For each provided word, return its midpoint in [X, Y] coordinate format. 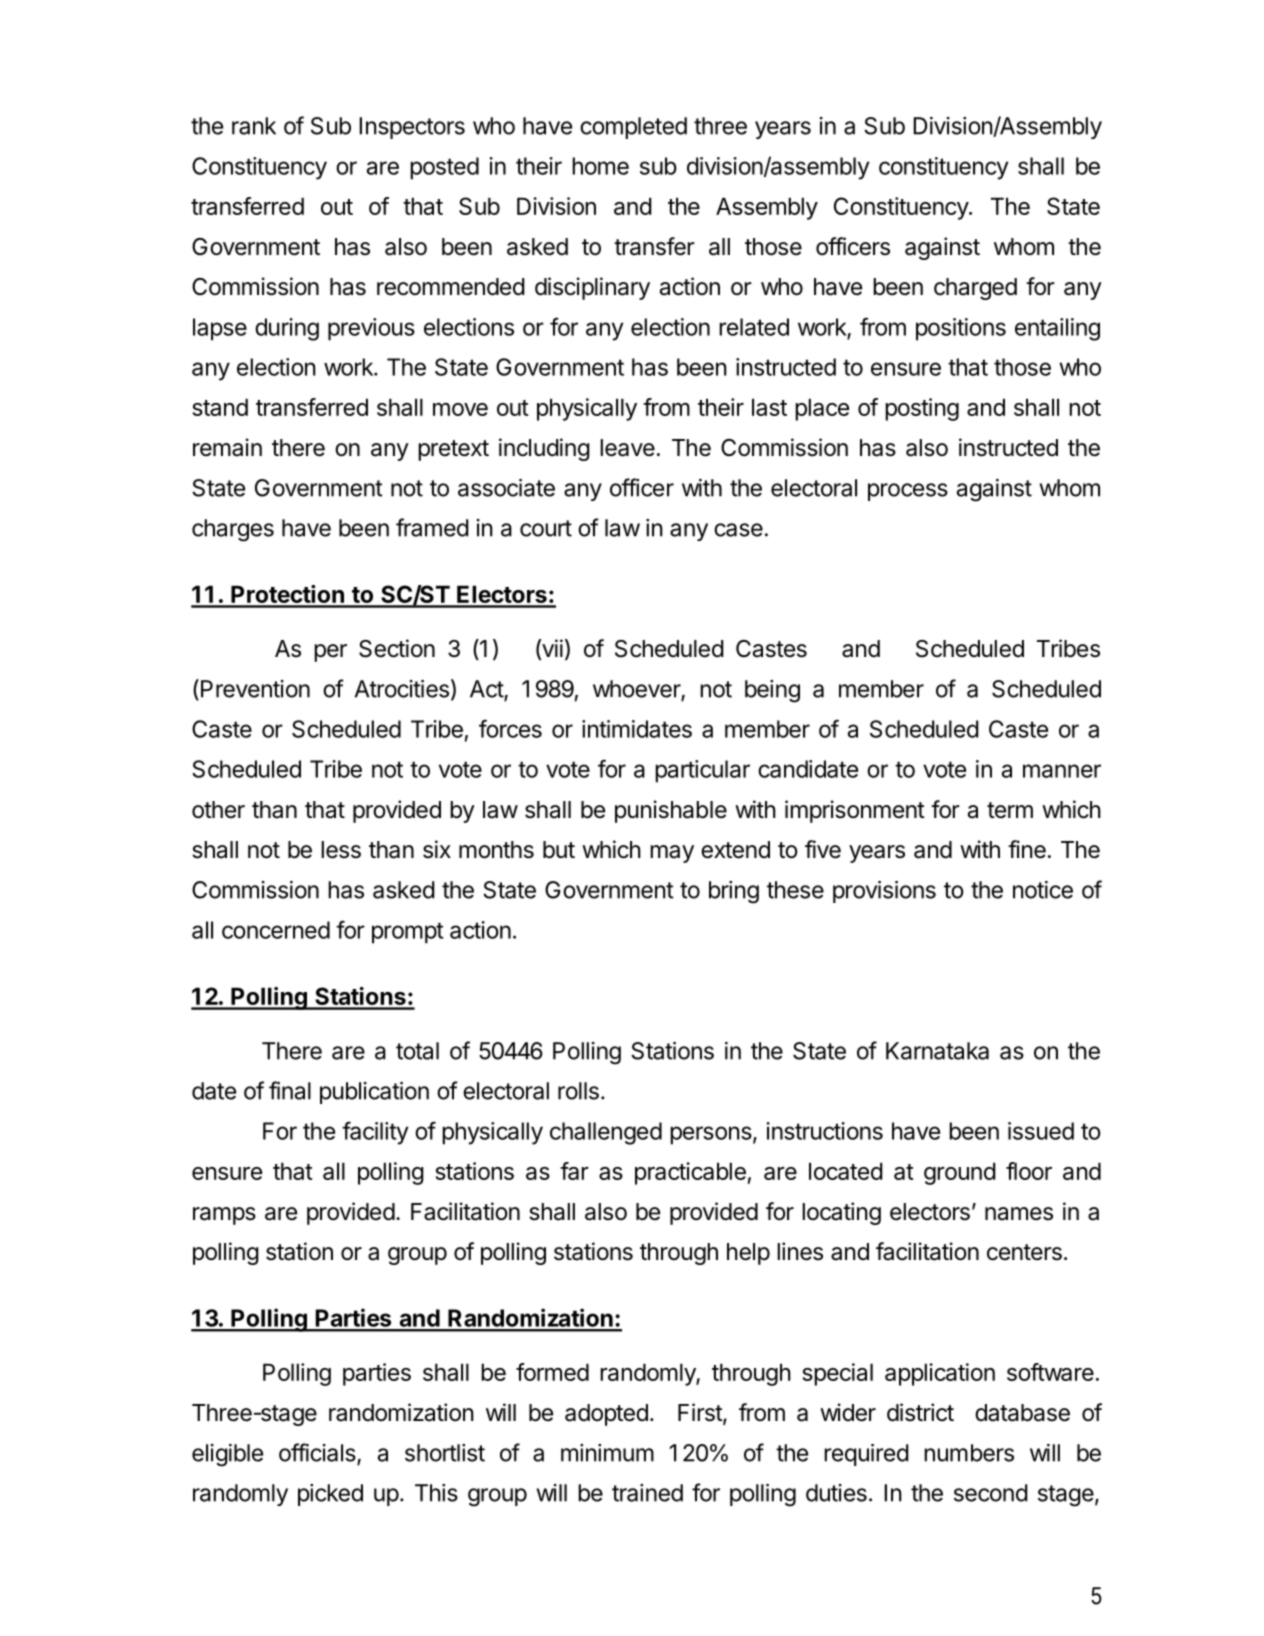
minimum [607, 1453]
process [908, 492]
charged [975, 289]
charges [233, 530]
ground [960, 1173]
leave [627, 448]
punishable [671, 811]
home [600, 166]
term [1010, 810]
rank [254, 126]
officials [318, 1453]
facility [375, 1133]
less [341, 850]
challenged [606, 1133]
